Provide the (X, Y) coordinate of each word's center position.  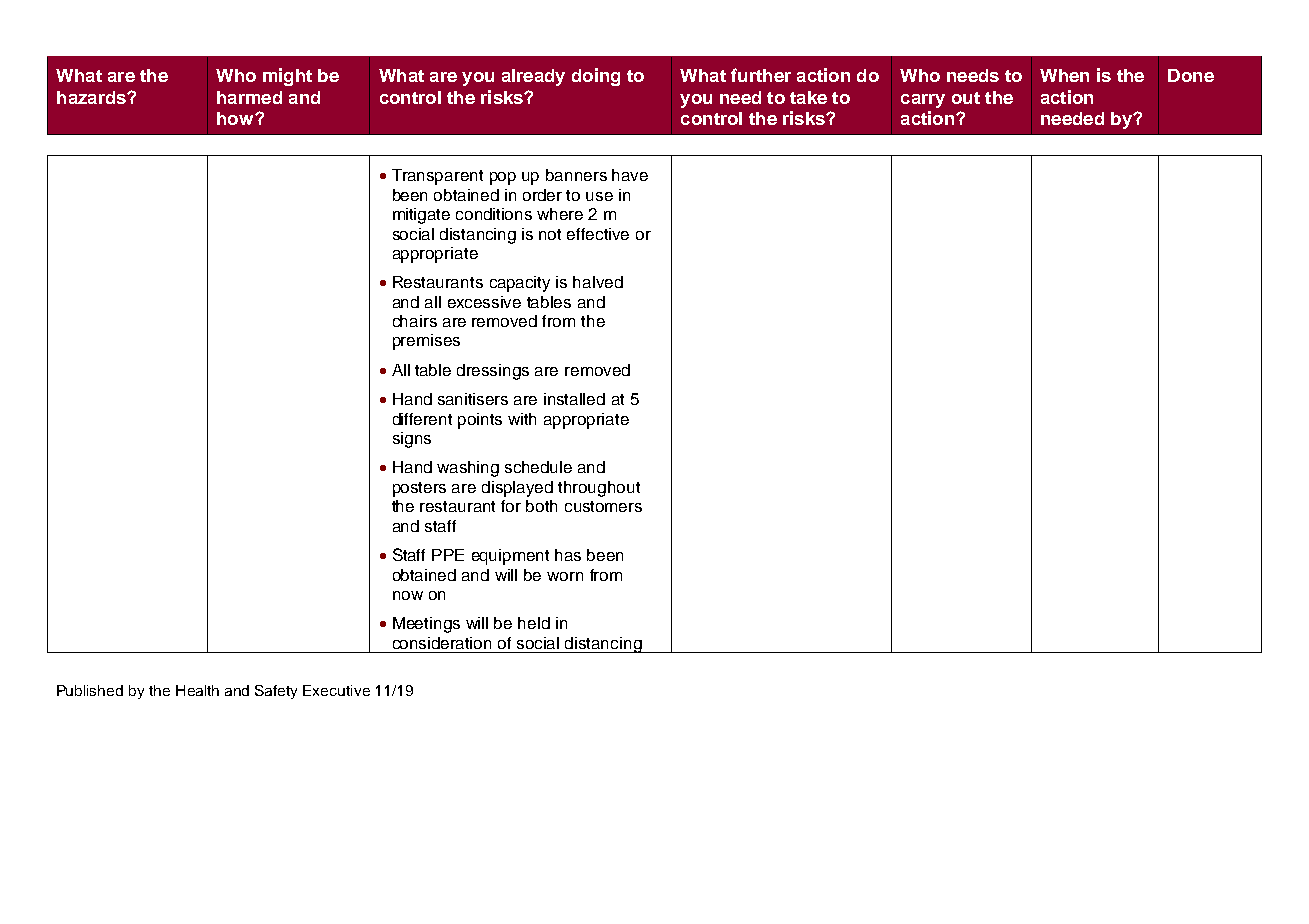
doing (596, 77)
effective (598, 234)
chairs (415, 321)
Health (197, 690)
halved (598, 282)
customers (603, 506)
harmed (249, 97)
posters (419, 489)
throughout (599, 489)
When (1064, 75)
